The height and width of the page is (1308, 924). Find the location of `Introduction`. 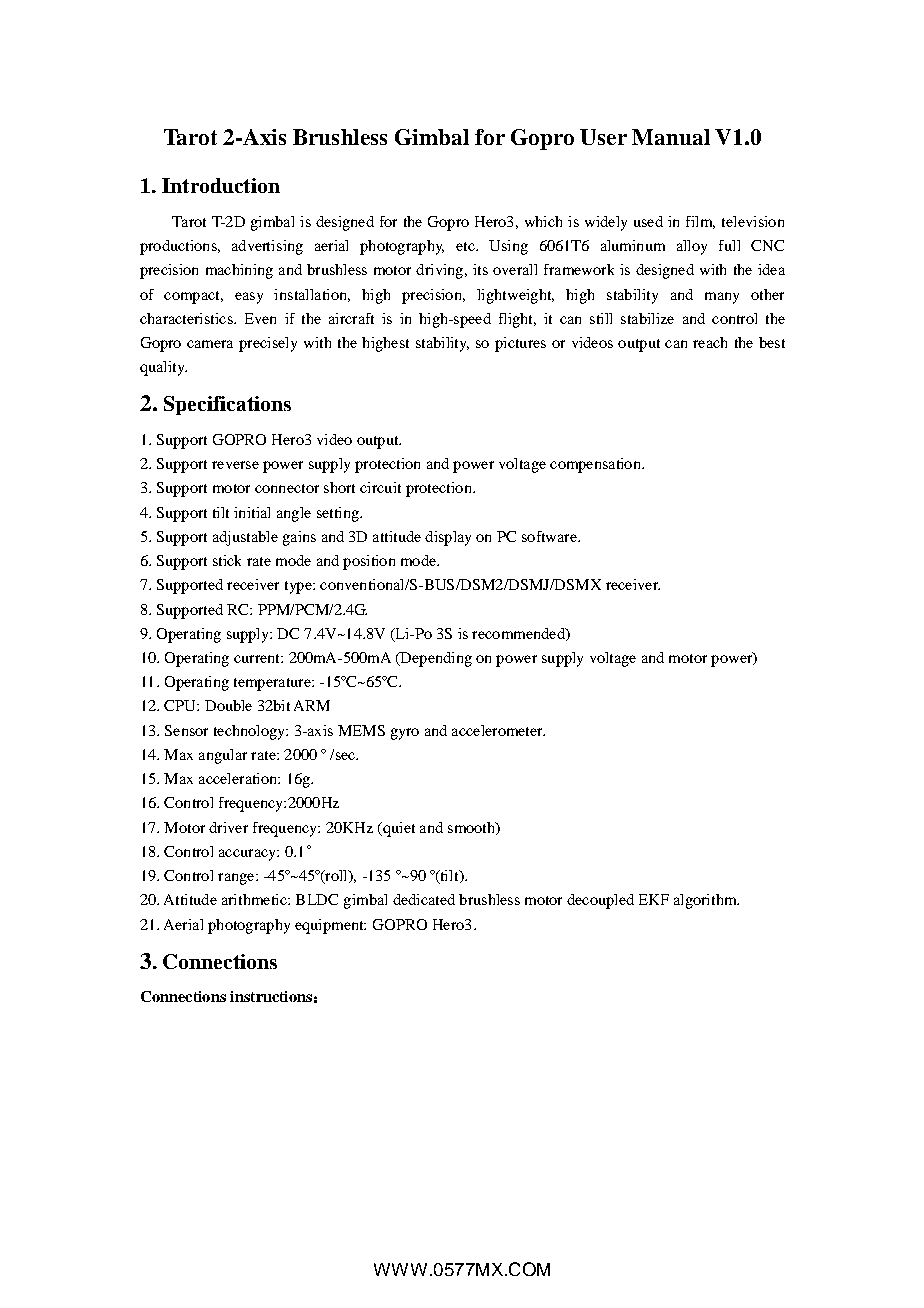

Introduction is located at coordinates (221, 185).
